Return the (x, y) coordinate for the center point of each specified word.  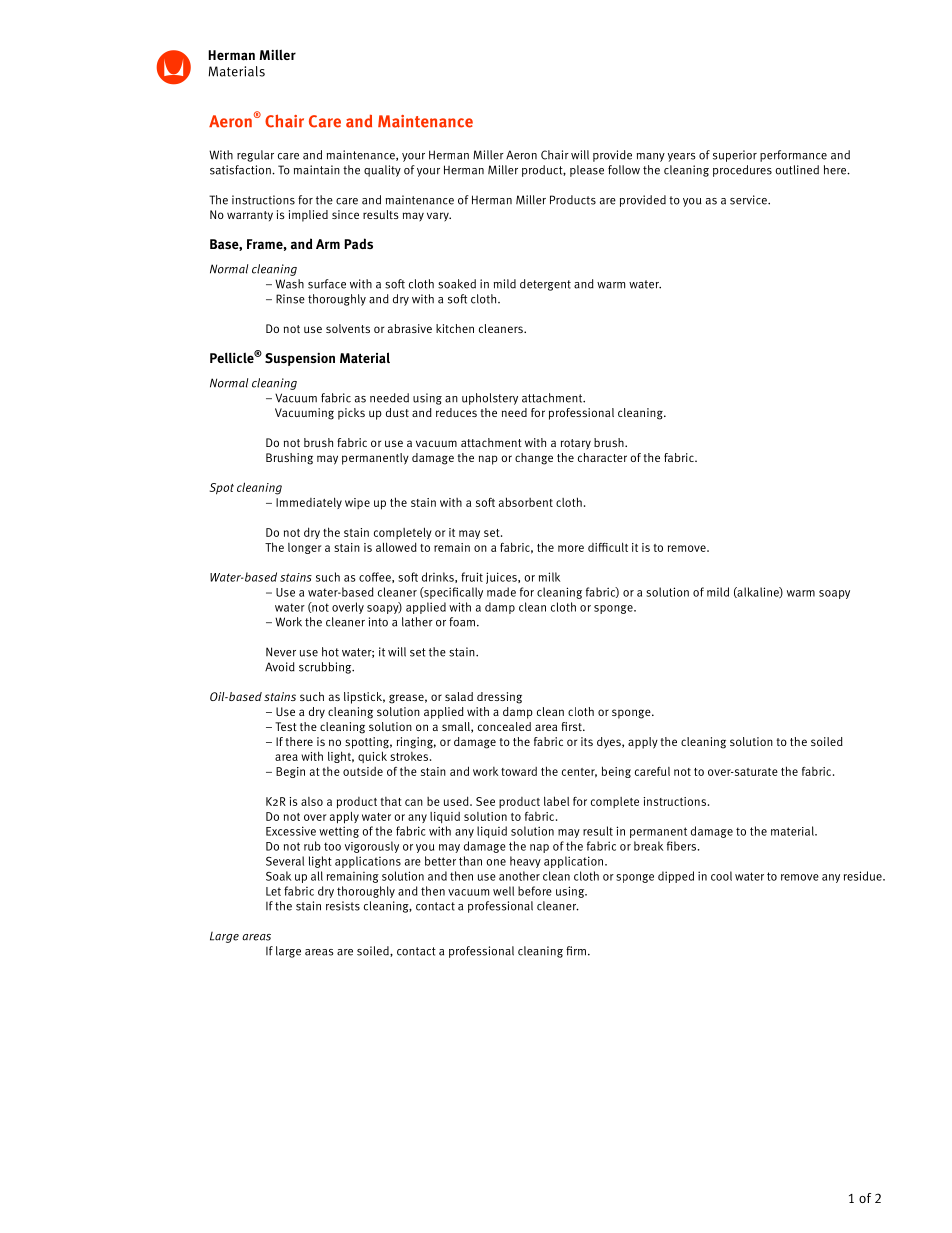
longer (305, 548)
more (571, 548)
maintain (317, 170)
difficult (608, 547)
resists (343, 906)
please (587, 171)
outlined (797, 170)
